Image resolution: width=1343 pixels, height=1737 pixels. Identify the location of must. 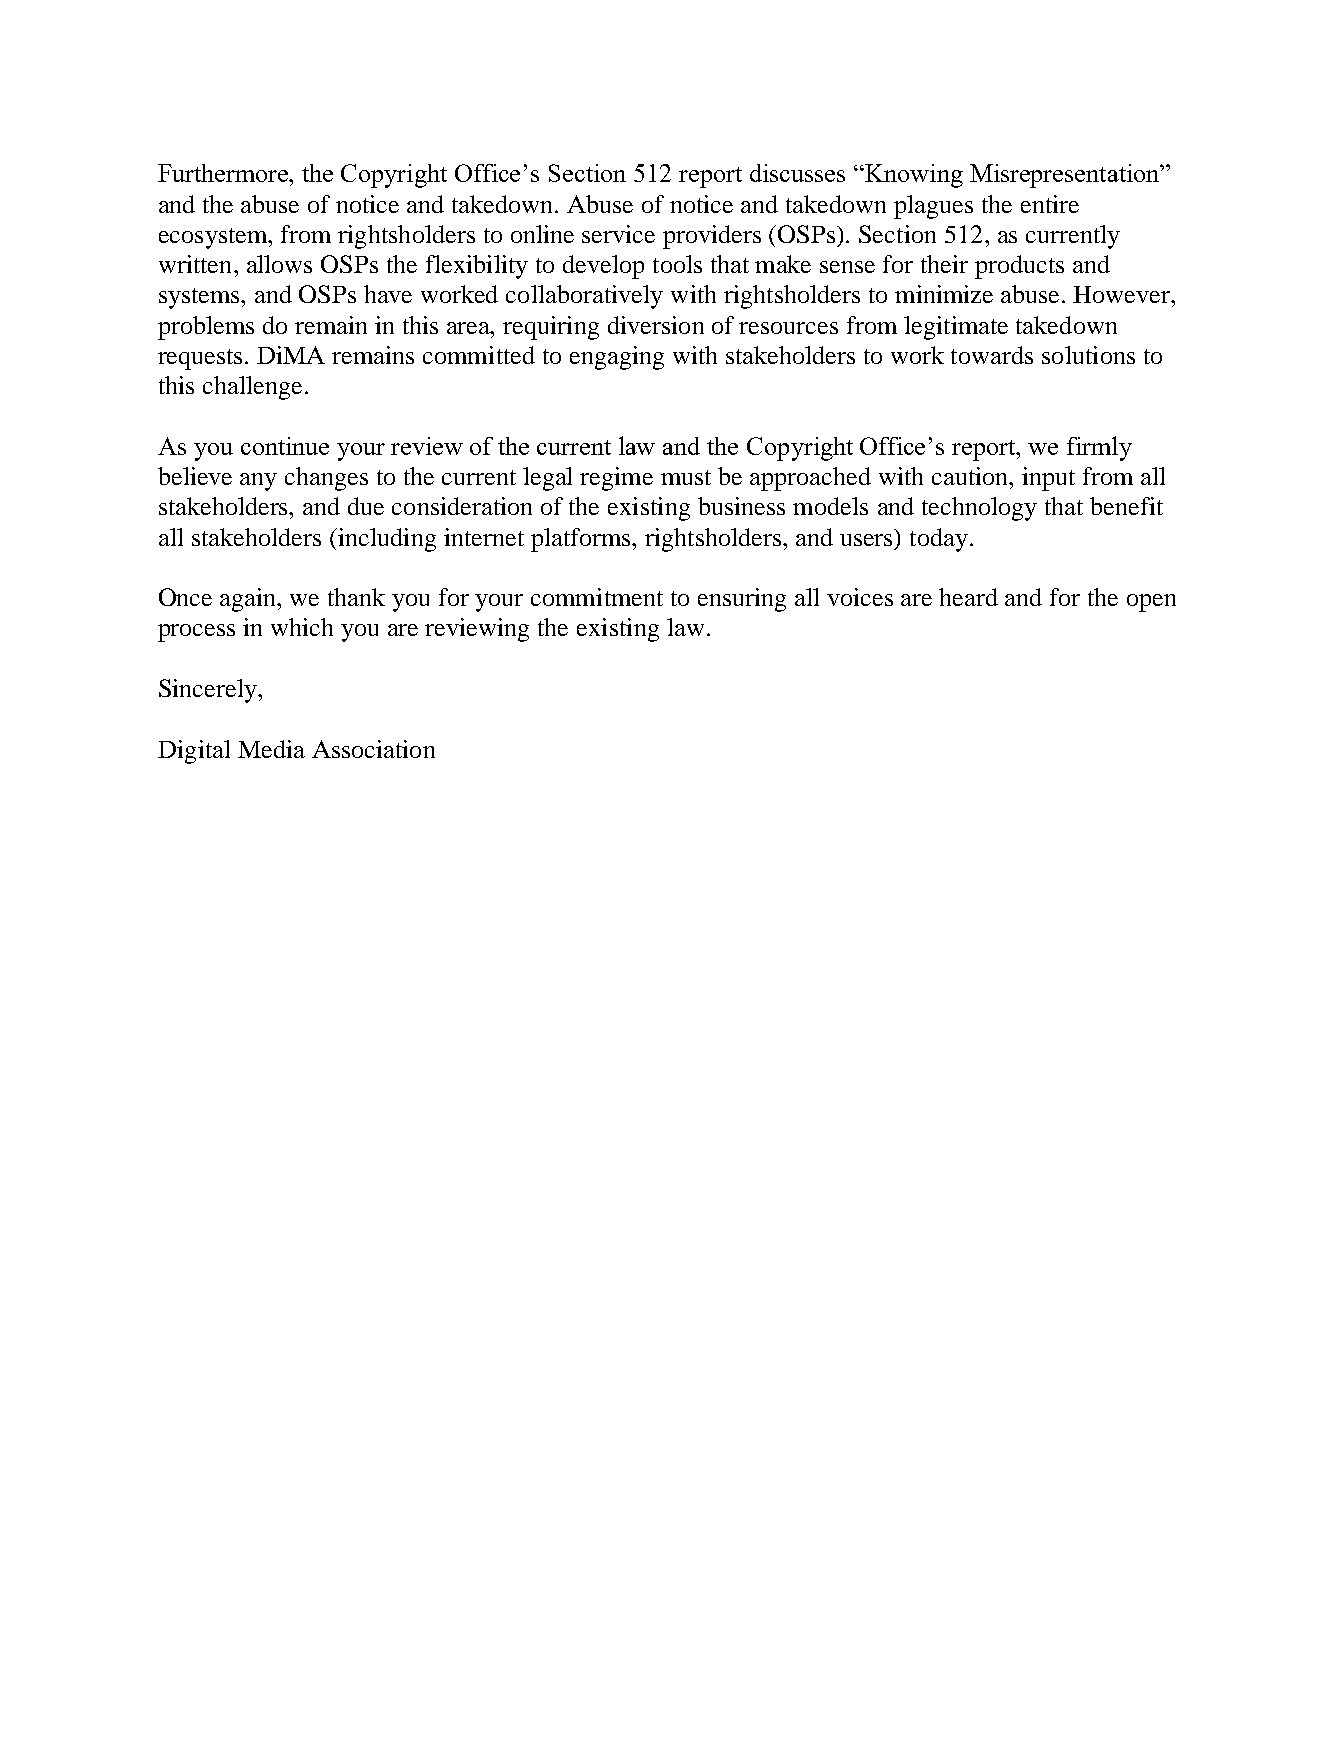
(686, 477).
